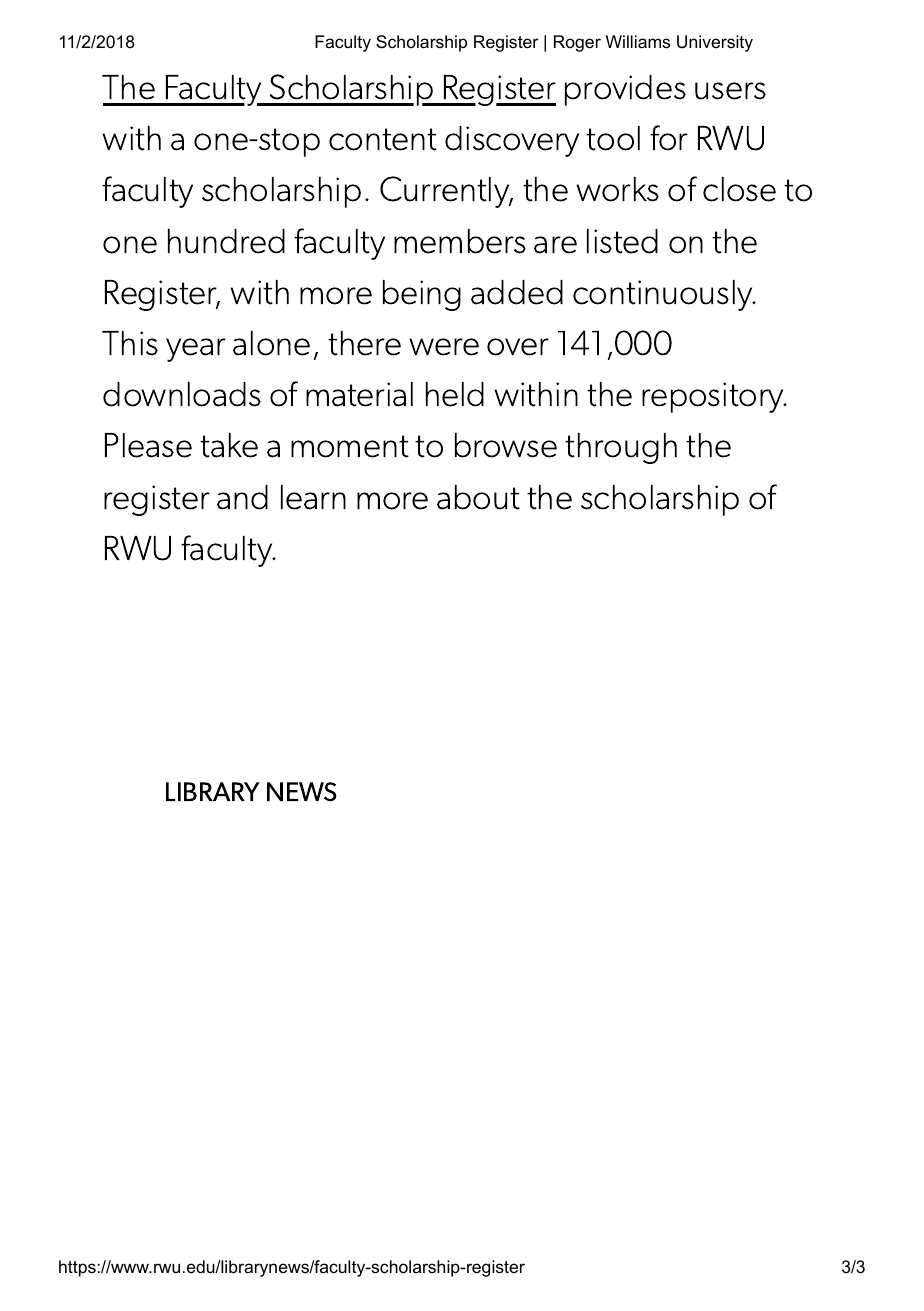 The height and width of the screenshot is (1311, 924). Describe the element at coordinates (622, 241) in the screenshot. I see `listed` at that location.
